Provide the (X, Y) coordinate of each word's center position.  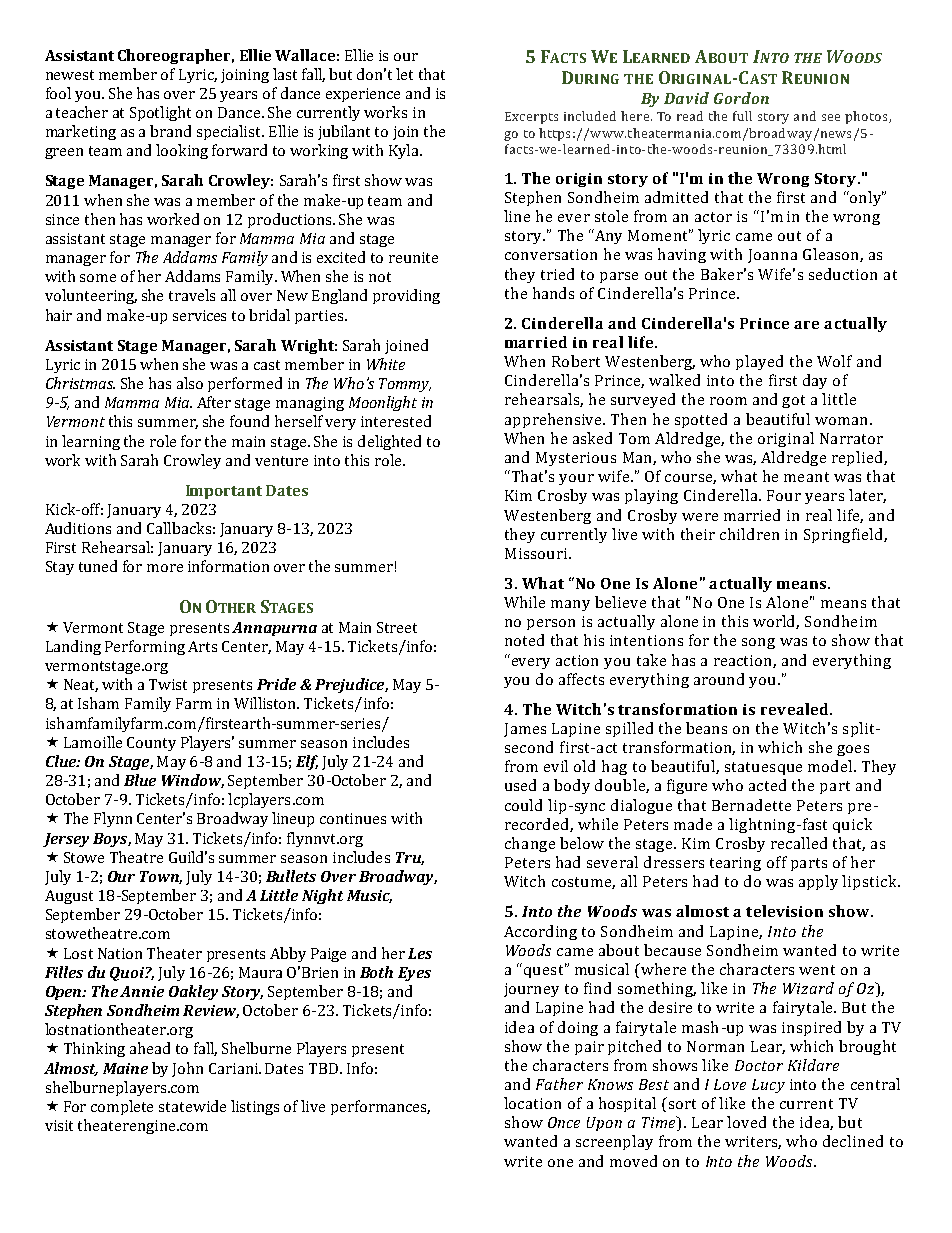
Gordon (741, 98)
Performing (145, 647)
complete (122, 1107)
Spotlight (160, 113)
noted (524, 640)
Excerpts (531, 118)
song (758, 643)
